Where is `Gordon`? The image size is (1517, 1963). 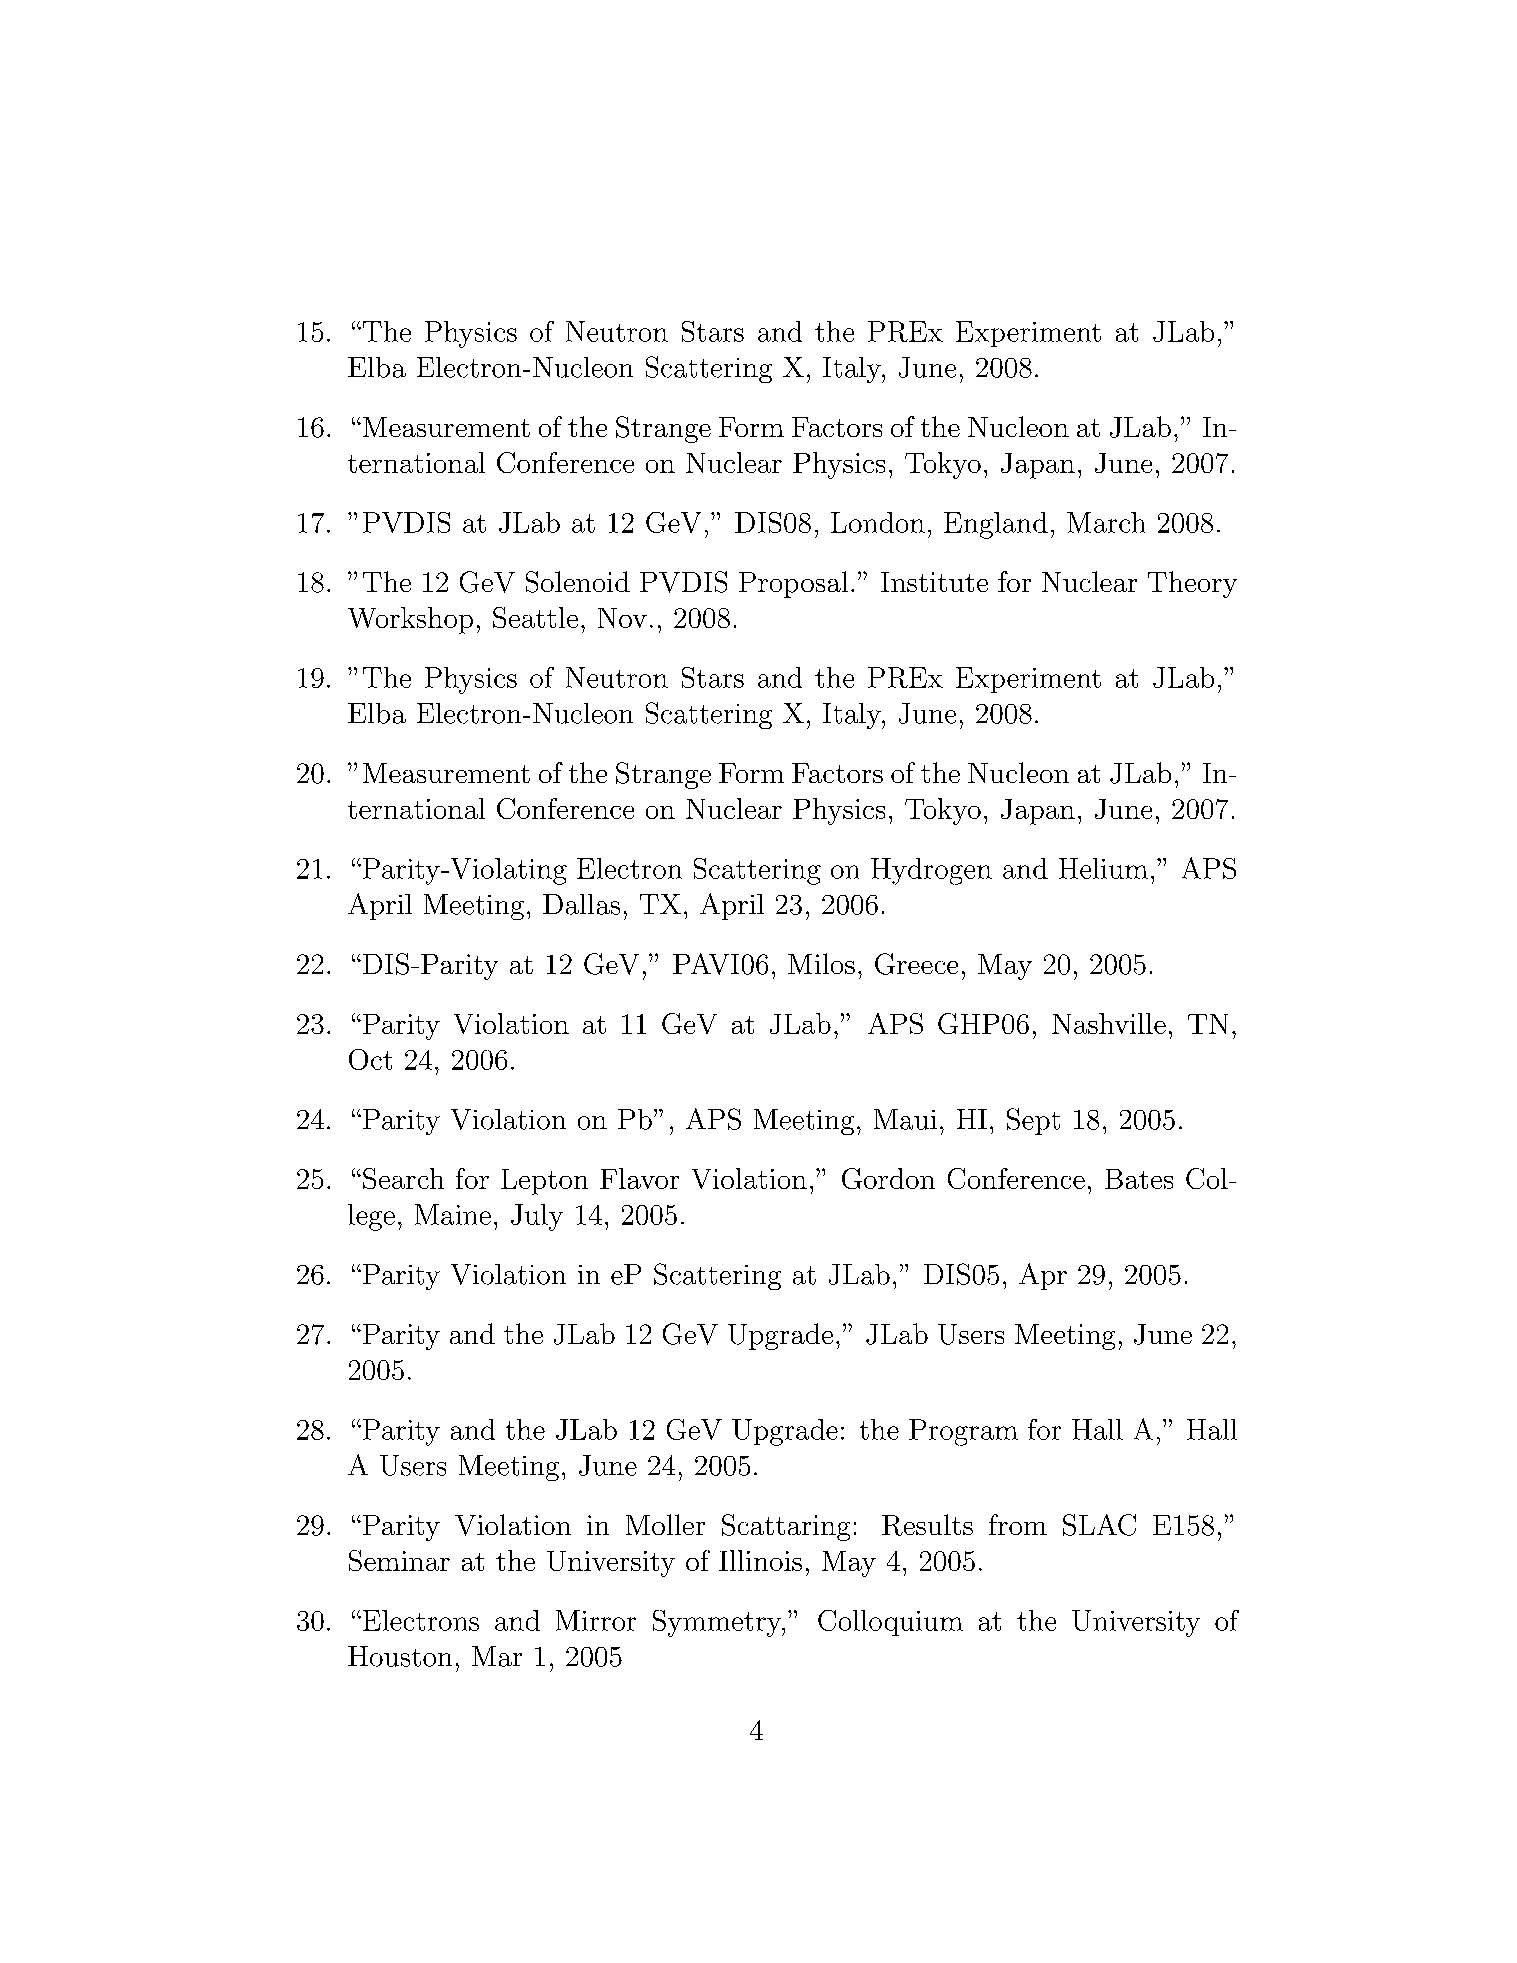 Gordon is located at coordinates (888, 1178).
